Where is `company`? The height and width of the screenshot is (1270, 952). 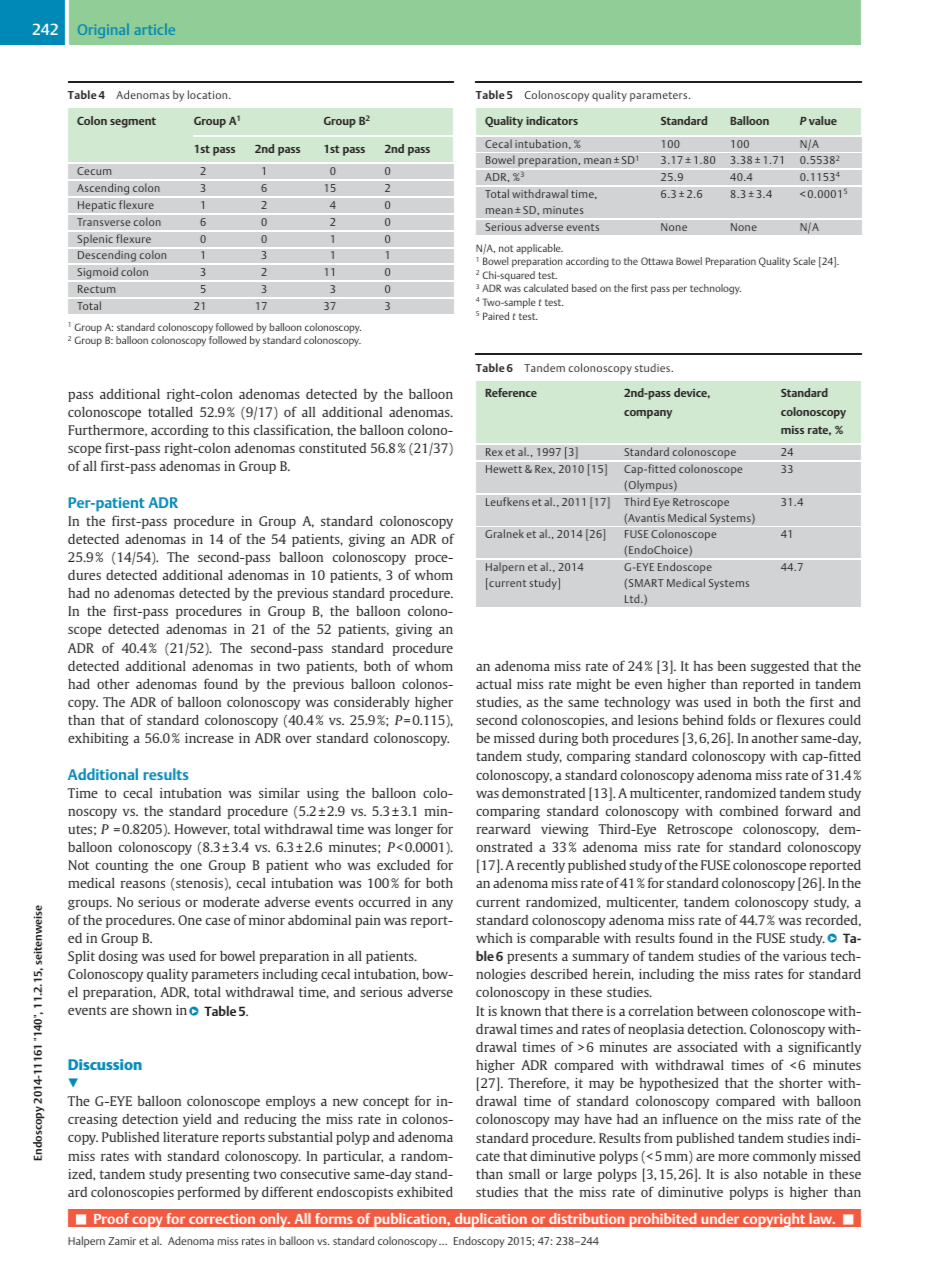
company is located at coordinates (648, 414).
